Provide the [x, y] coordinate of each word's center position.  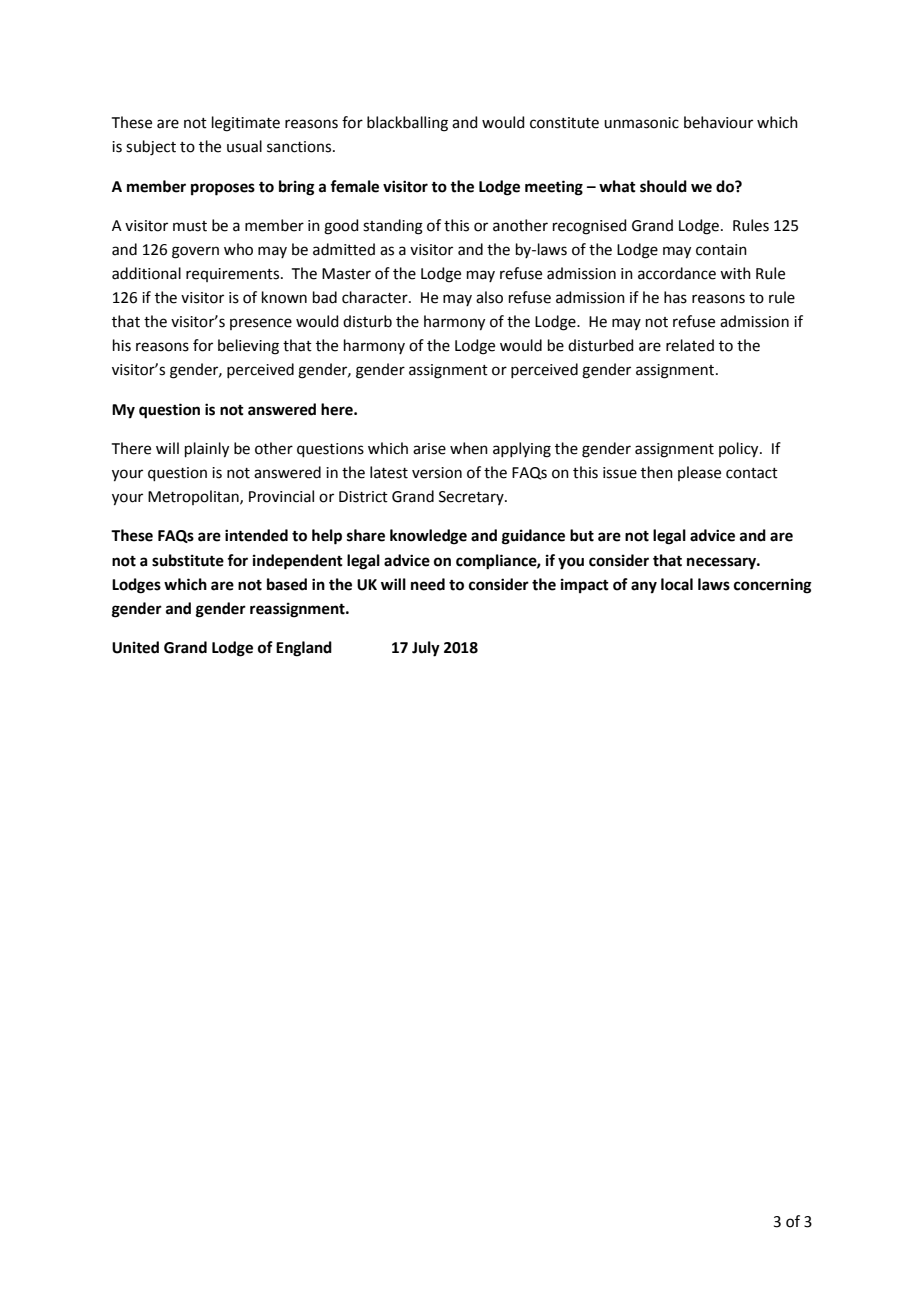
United [135, 647]
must [190, 226]
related [690, 345]
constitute [564, 123]
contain [721, 250]
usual [244, 146]
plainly [207, 450]
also [489, 297]
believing [248, 347]
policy [740, 450]
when [469, 448]
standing [393, 227]
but [582, 535]
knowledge [428, 537]
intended [256, 535]
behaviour [718, 122]
